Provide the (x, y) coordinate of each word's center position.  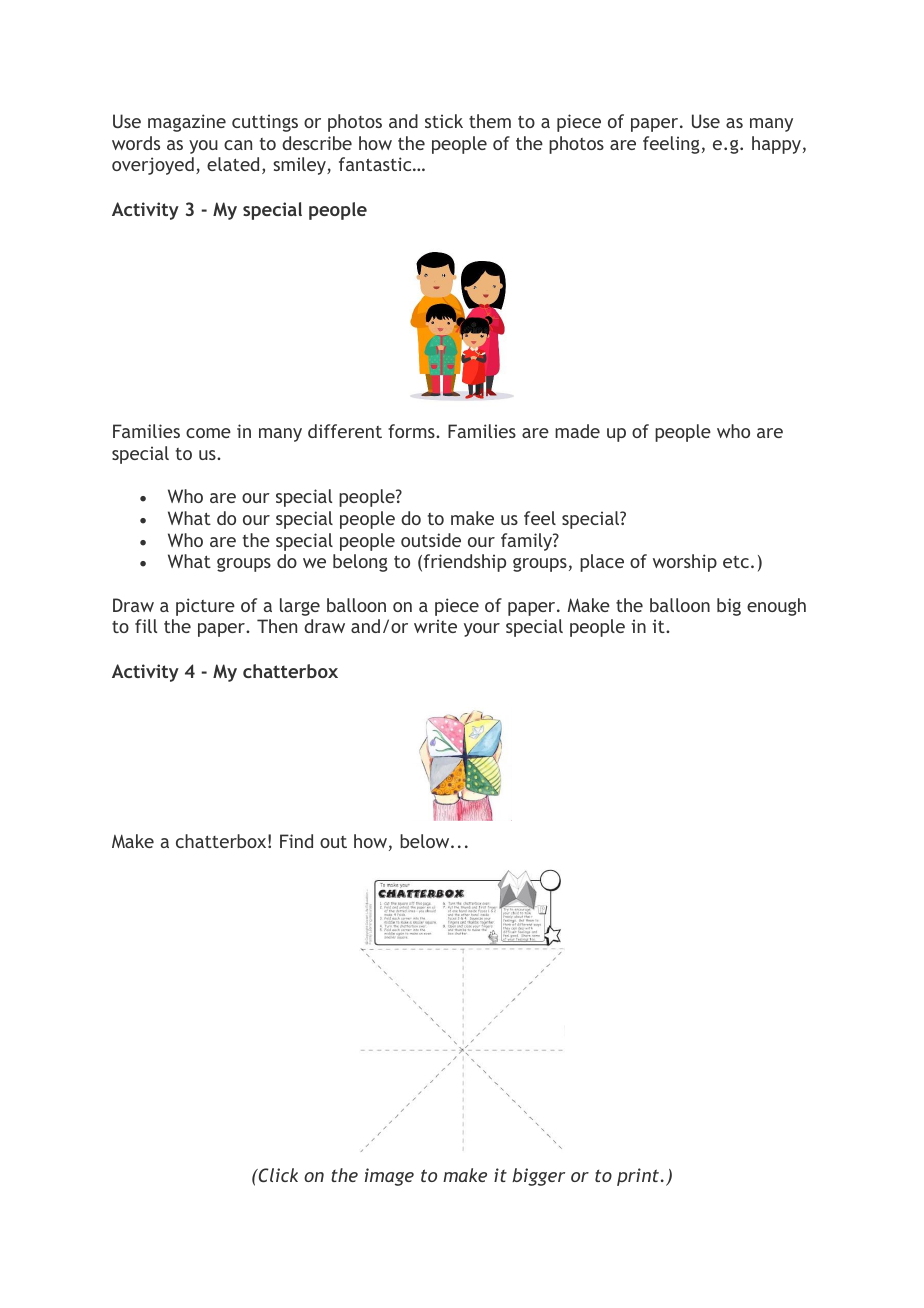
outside (431, 540)
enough (776, 607)
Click (277, 1175)
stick (444, 121)
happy (776, 145)
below (426, 841)
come (208, 433)
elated (233, 164)
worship (685, 563)
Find (296, 841)
